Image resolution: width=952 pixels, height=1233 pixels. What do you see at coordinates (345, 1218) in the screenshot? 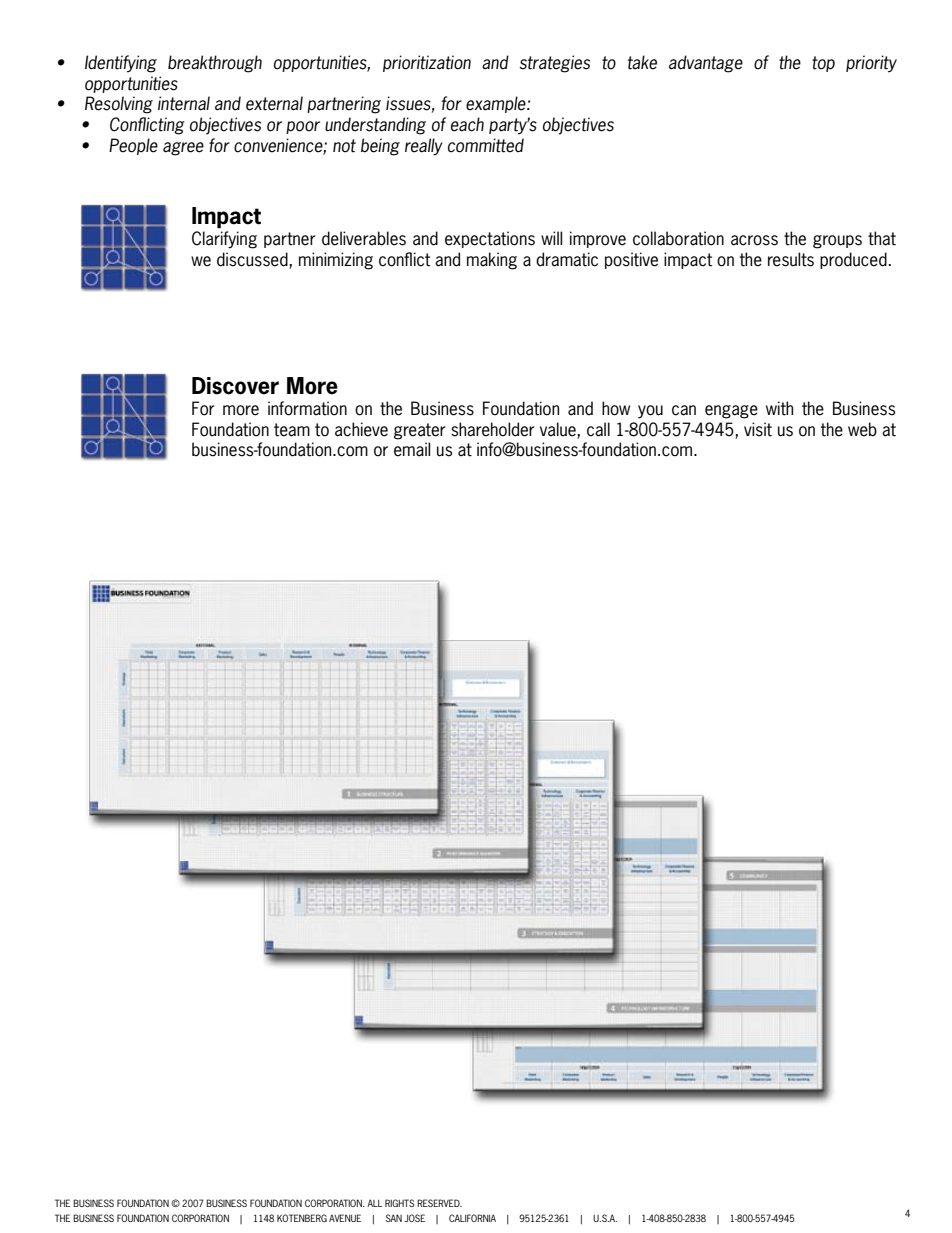
I see `AVENUE` at bounding box center [345, 1218].
